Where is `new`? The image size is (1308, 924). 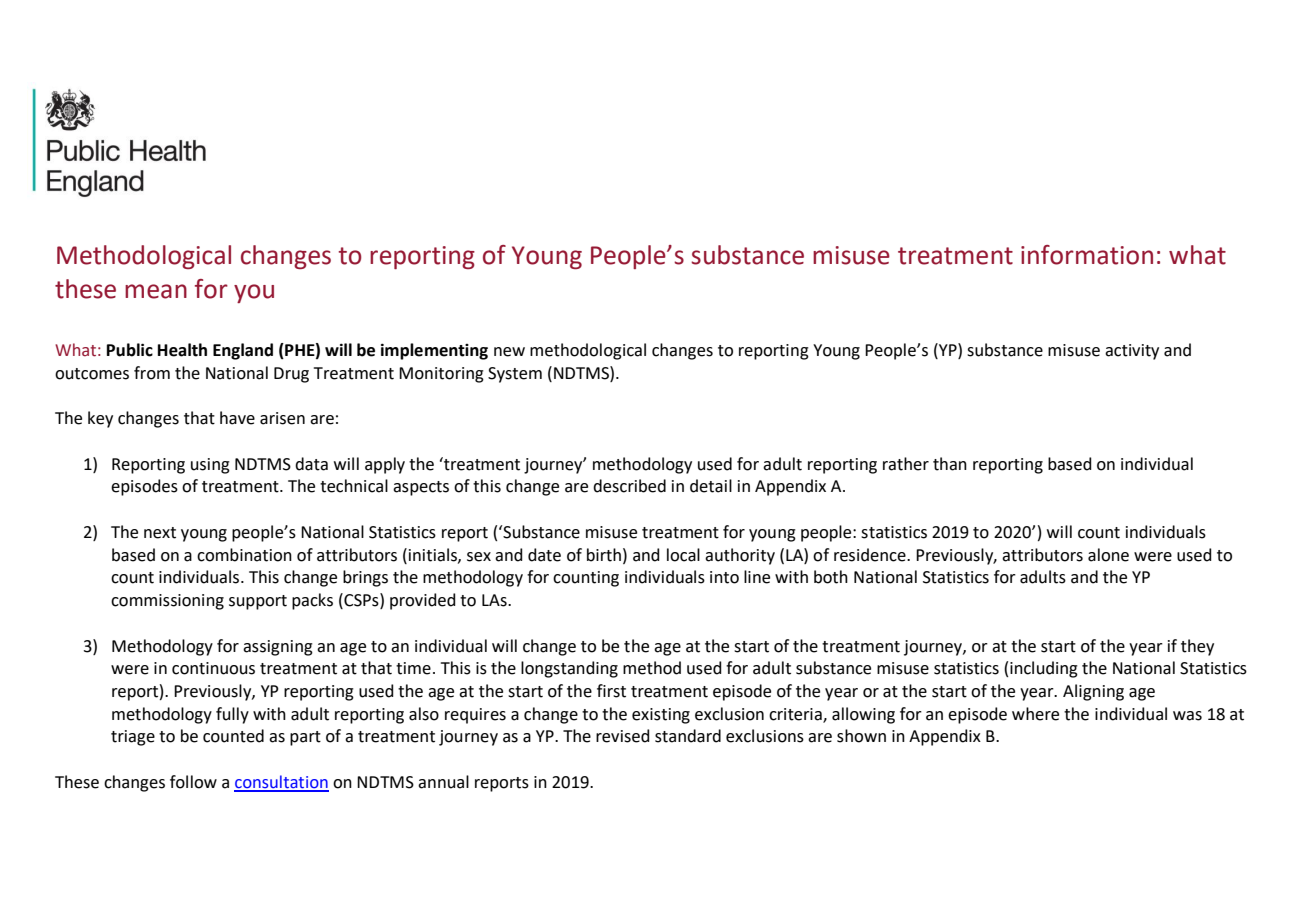 new is located at coordinates (509, 352).
